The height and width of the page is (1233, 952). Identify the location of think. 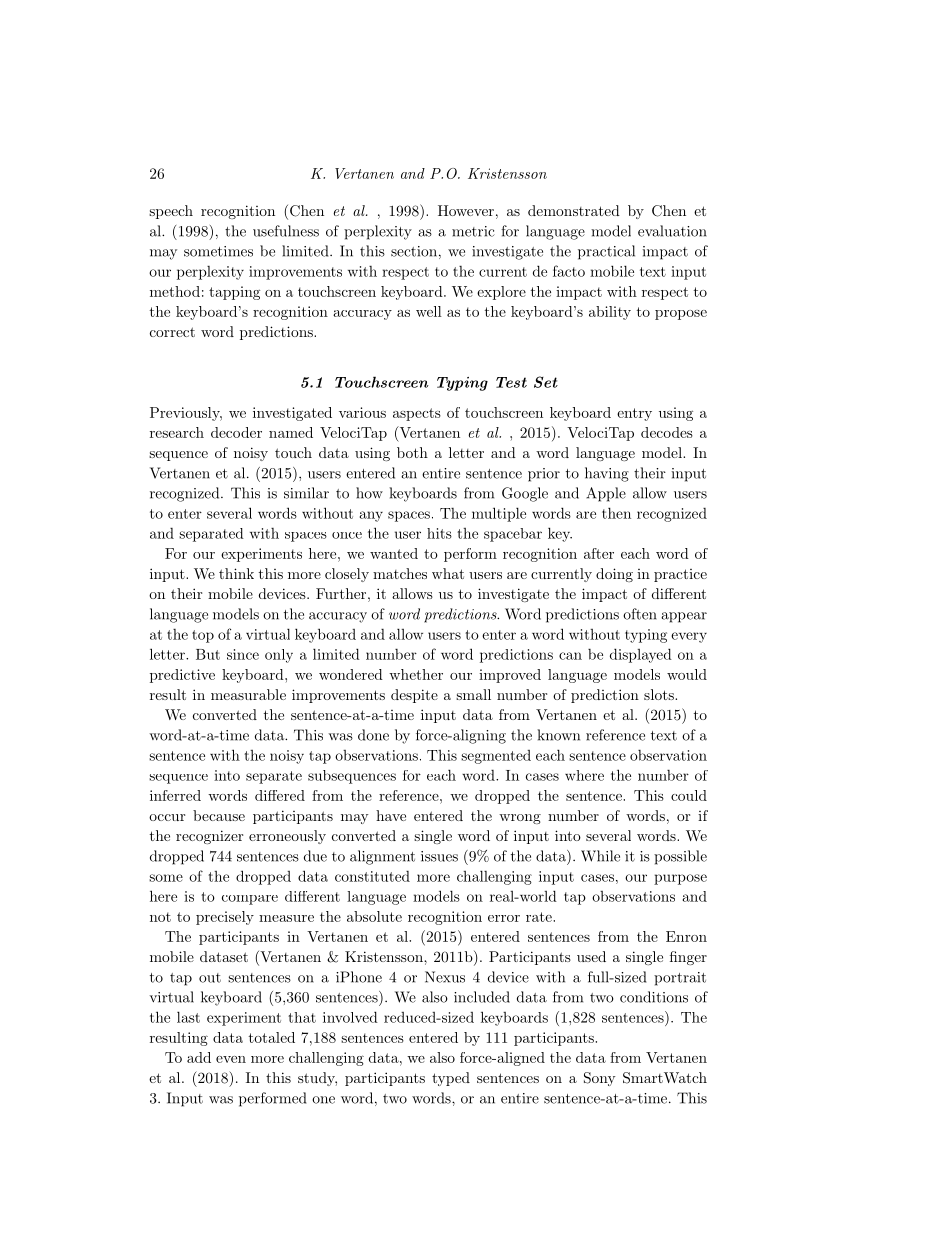
(236, 573).
